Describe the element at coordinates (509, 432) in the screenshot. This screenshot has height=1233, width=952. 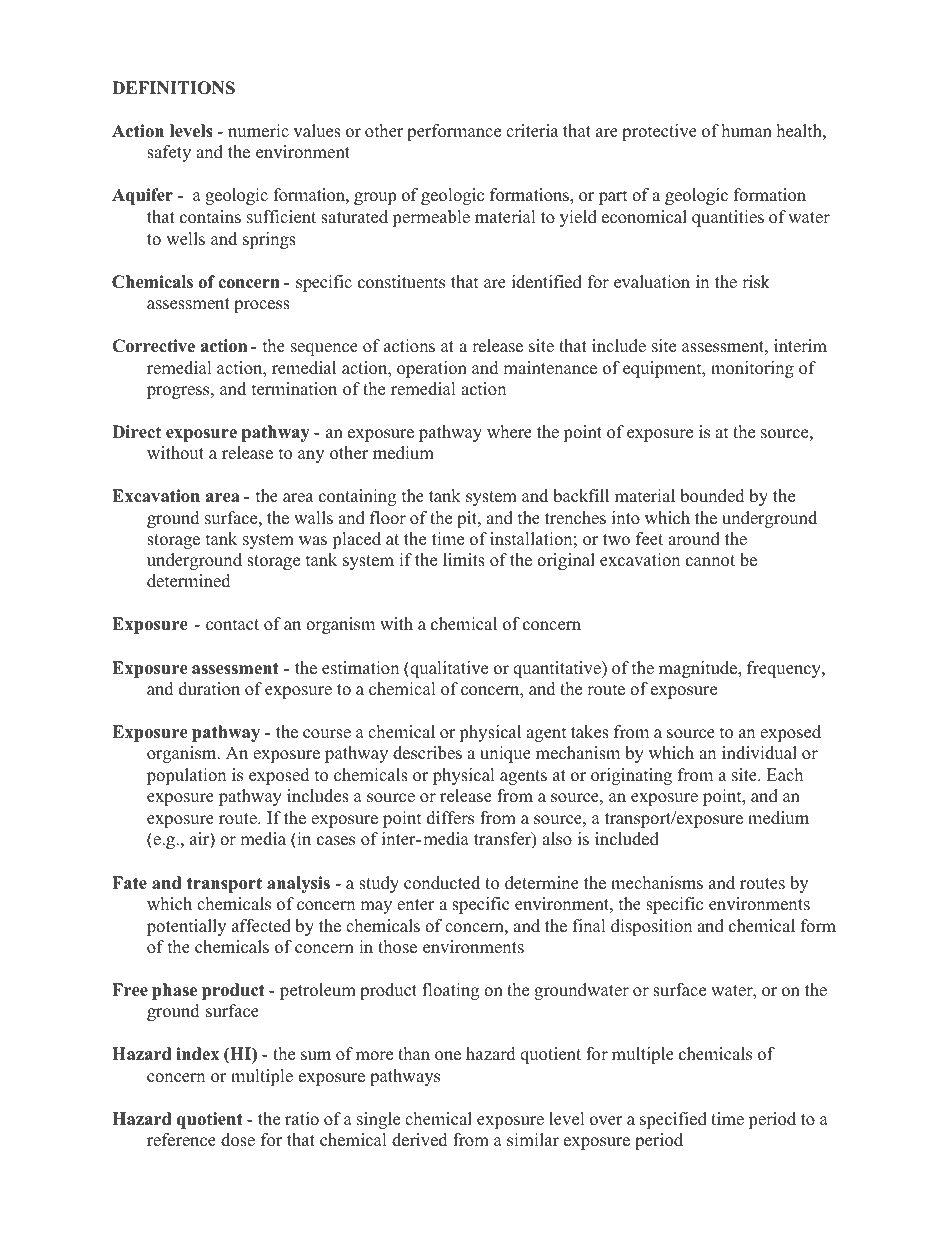
I see `where` at that location.
